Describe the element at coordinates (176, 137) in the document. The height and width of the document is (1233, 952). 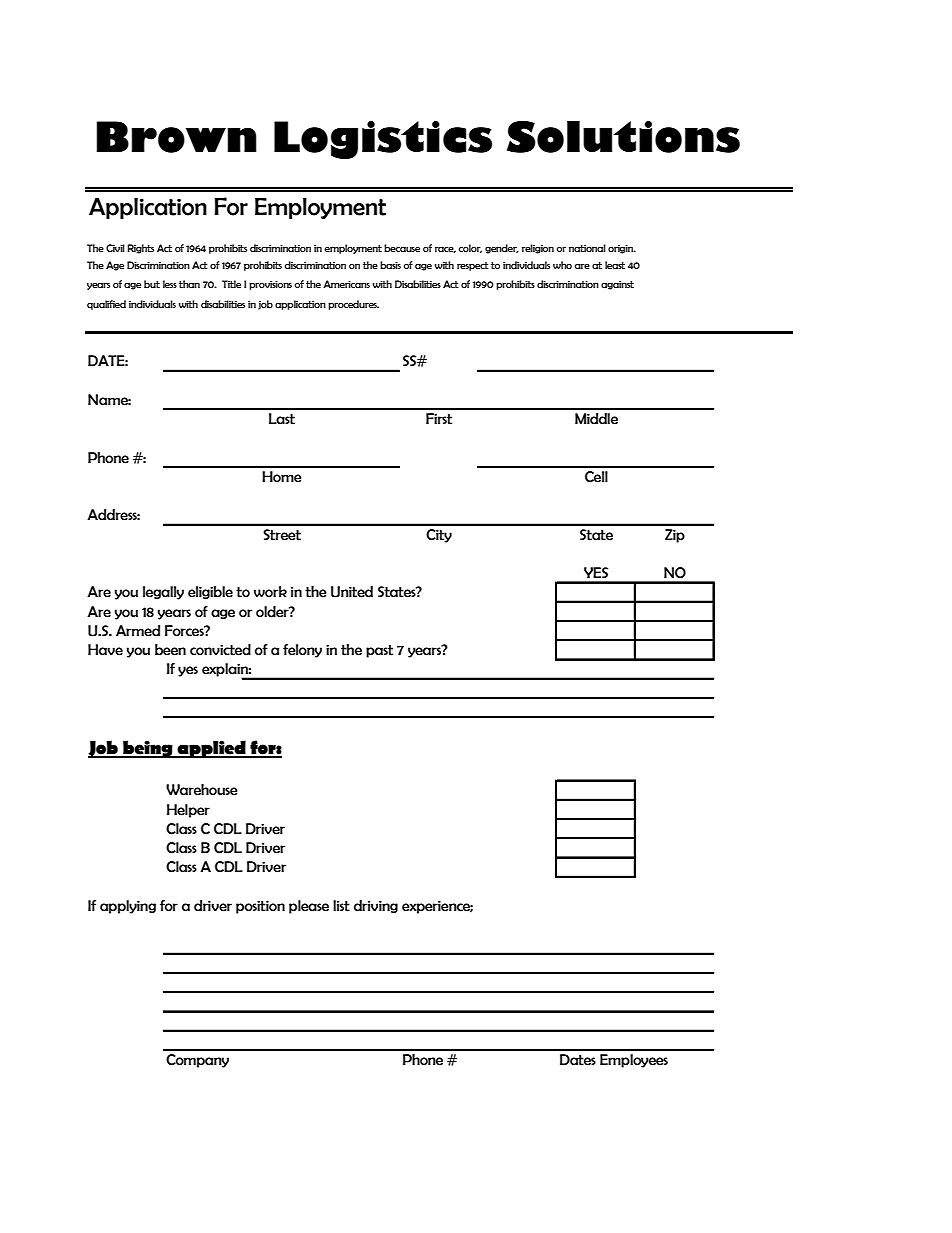
I see `Brown` at that location.
